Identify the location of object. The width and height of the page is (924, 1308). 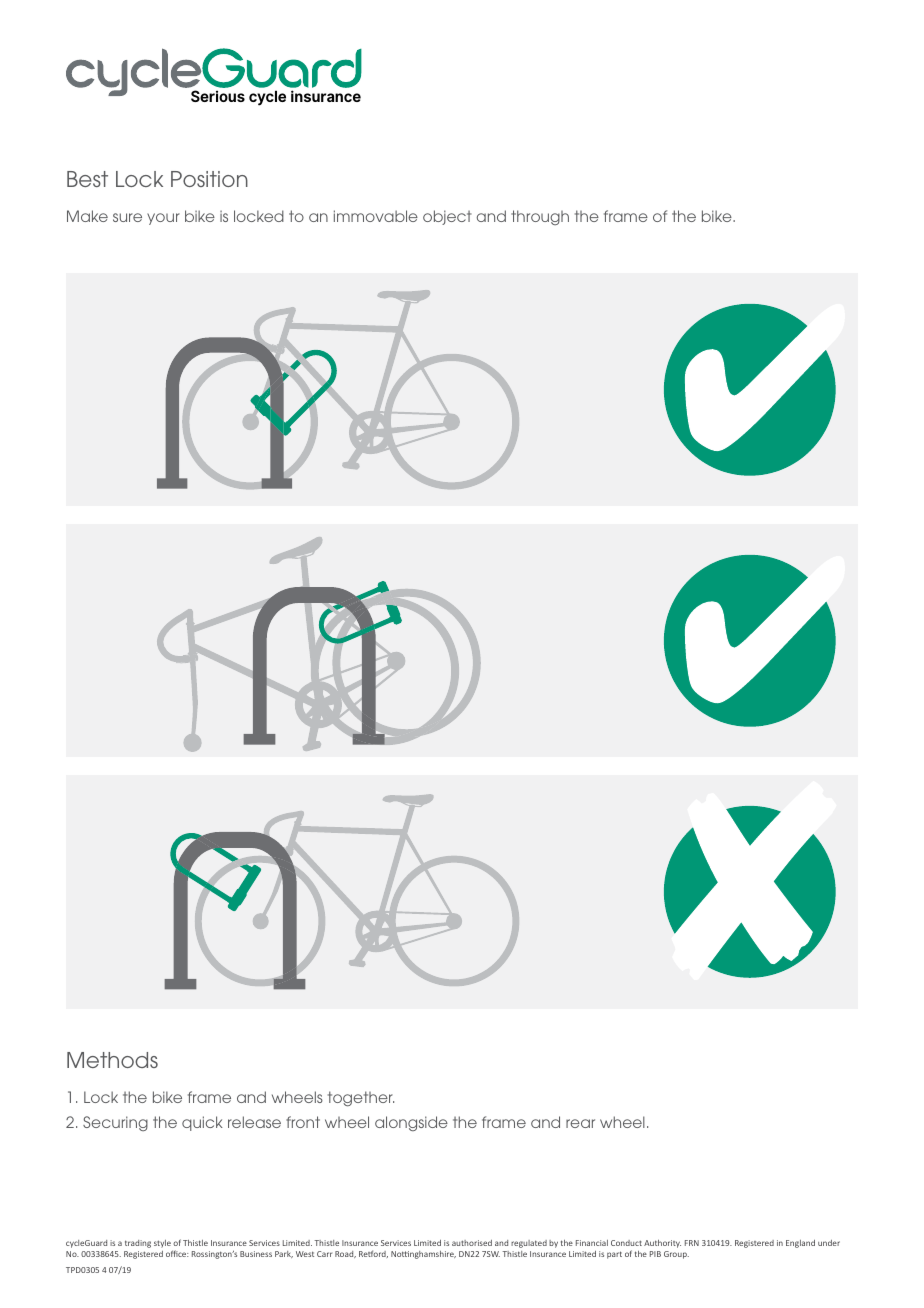
(447, 217).
